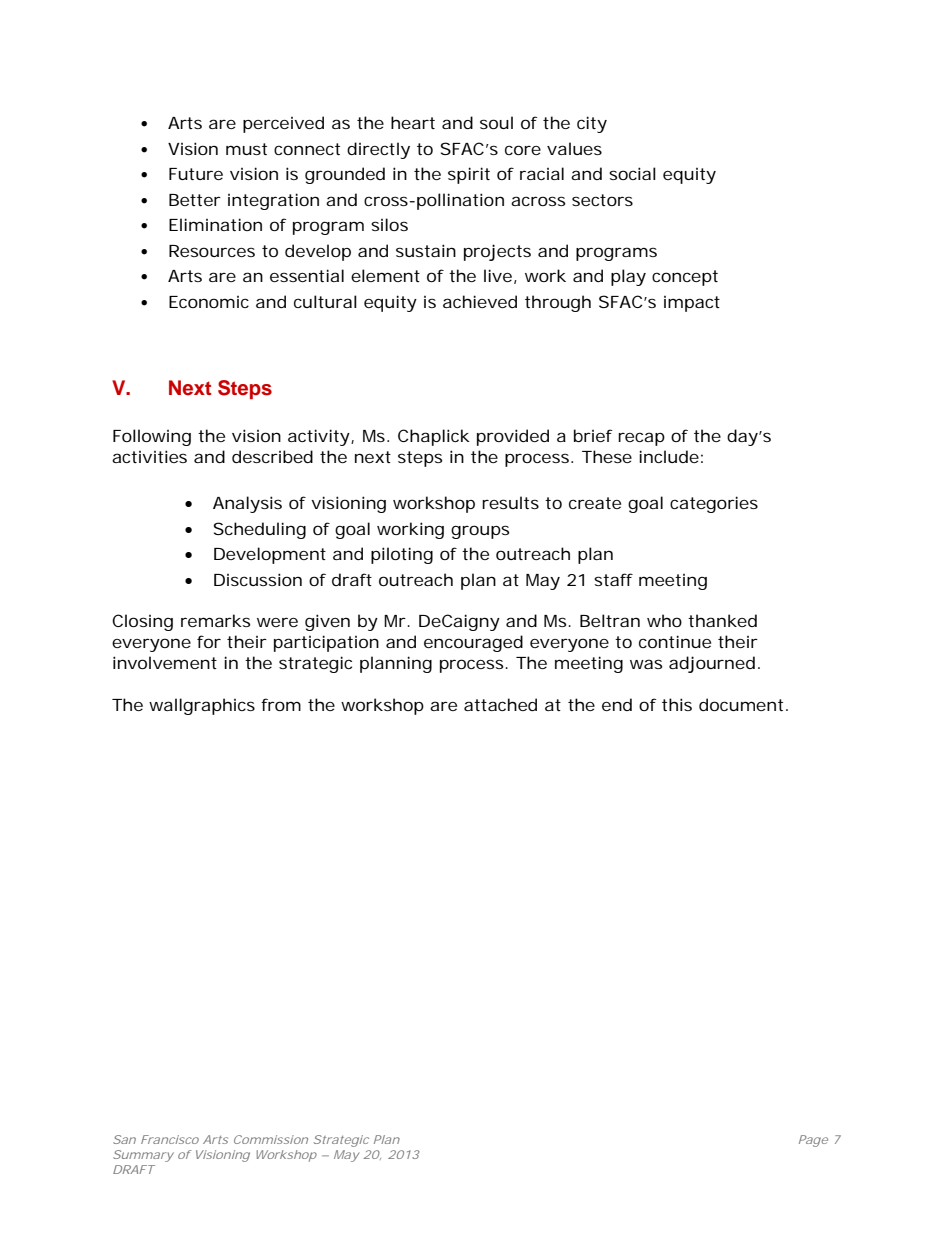 The width and height of the screenshot is (952, 1233). Describe the element at coordinates (480, 532) in the screenshot. I see `groups` at that location.
